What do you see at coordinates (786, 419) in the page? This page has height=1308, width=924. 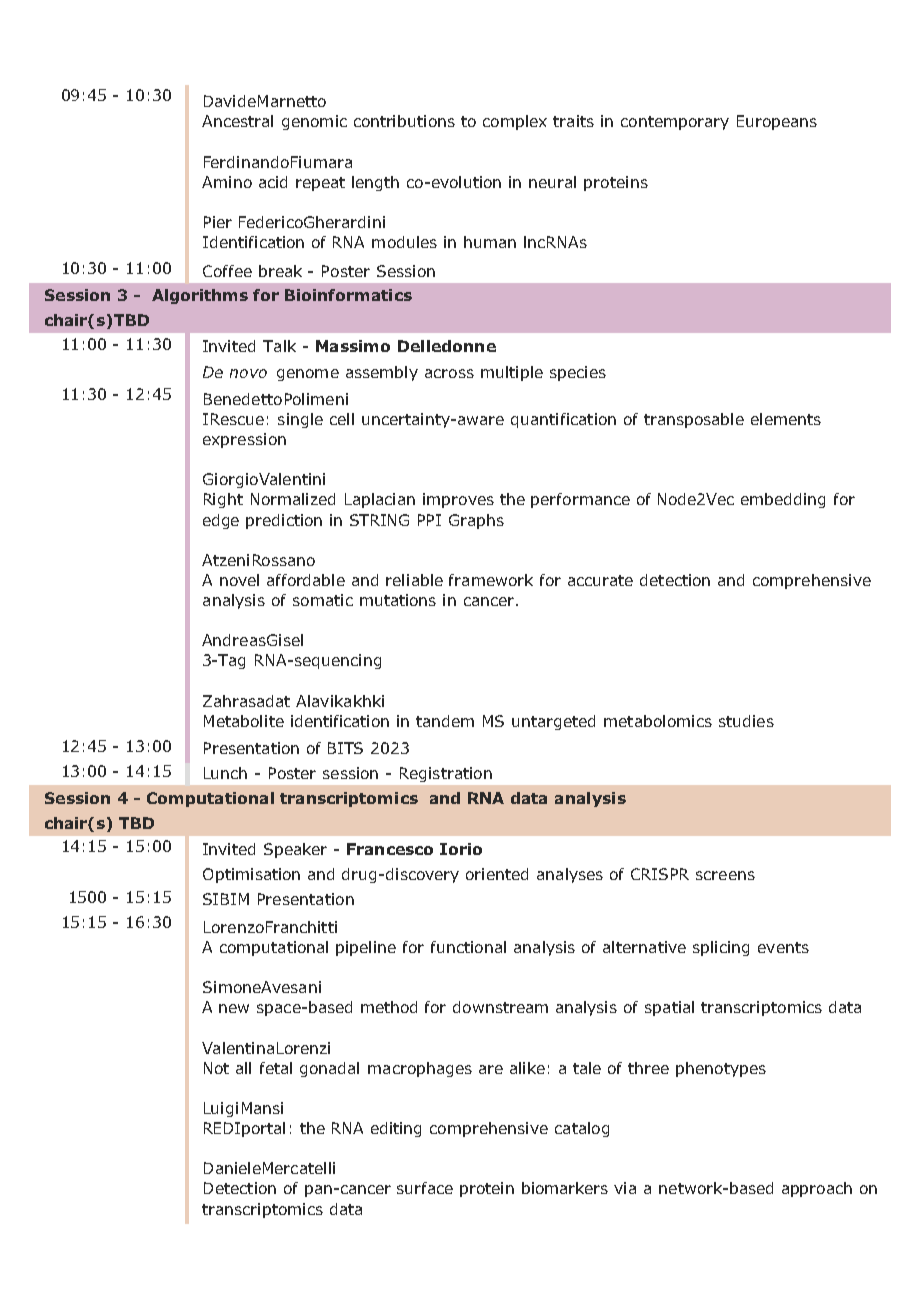 I see `elements` at bounding box center [786, 419].
